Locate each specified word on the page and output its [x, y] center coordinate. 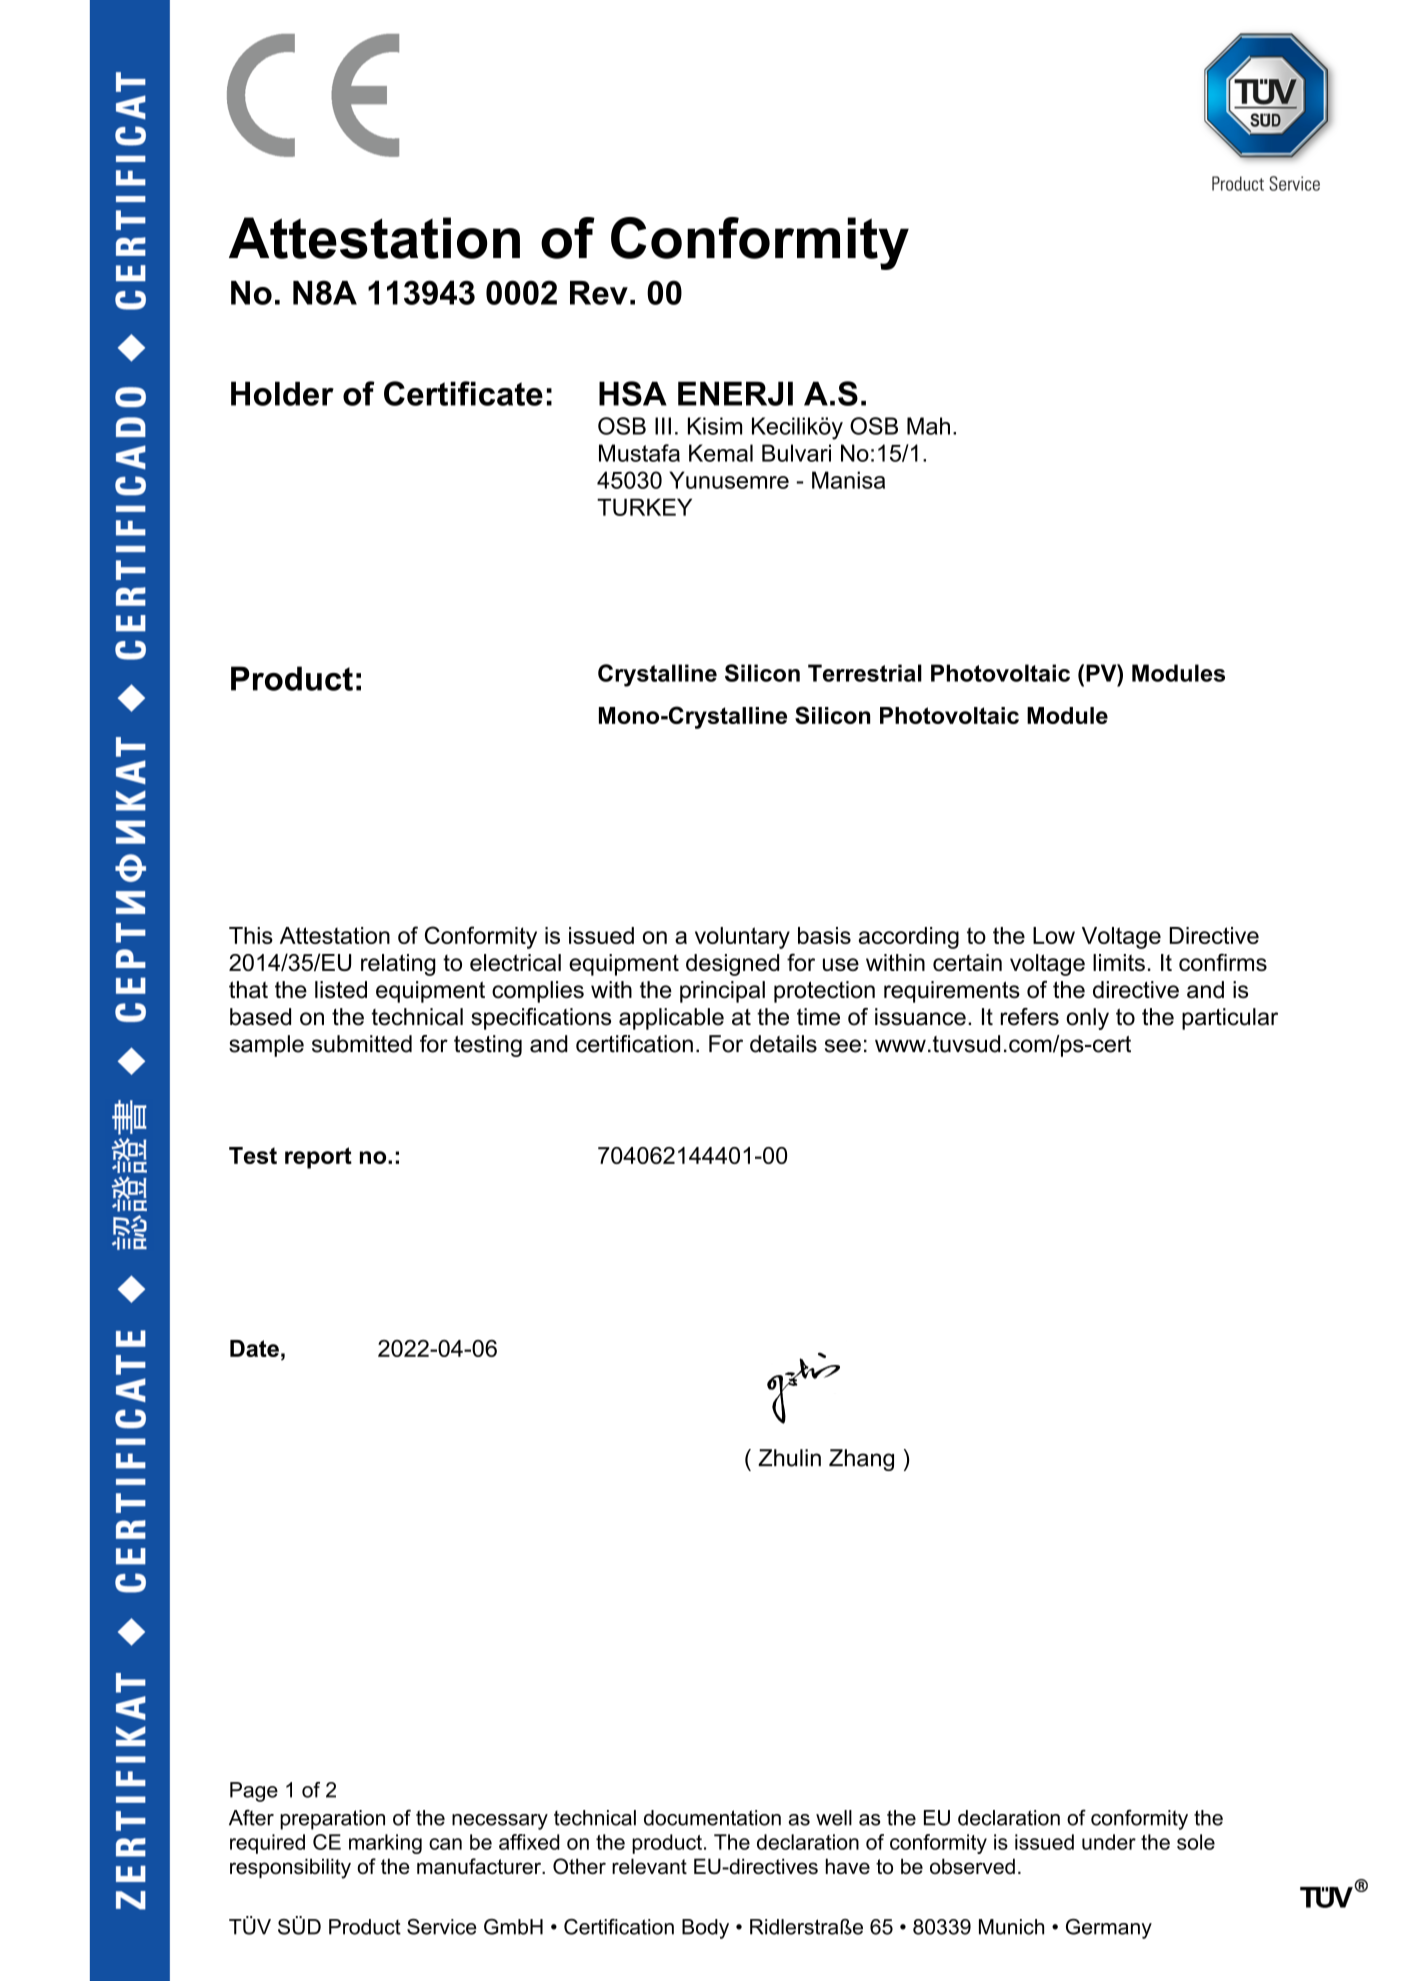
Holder [282, 393]
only [1087, 1019]
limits [1119, 962]
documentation [712, 1818]
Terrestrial [865, 673]
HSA [633, 393]
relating [398, 965]
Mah [928, 426]
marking [385, 1844]
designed [732, 965]
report [318, 1158]
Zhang [861, 1460]
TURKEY [644, 507]
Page [254, 1792]
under [1109, 1842]
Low [1054, 935]
